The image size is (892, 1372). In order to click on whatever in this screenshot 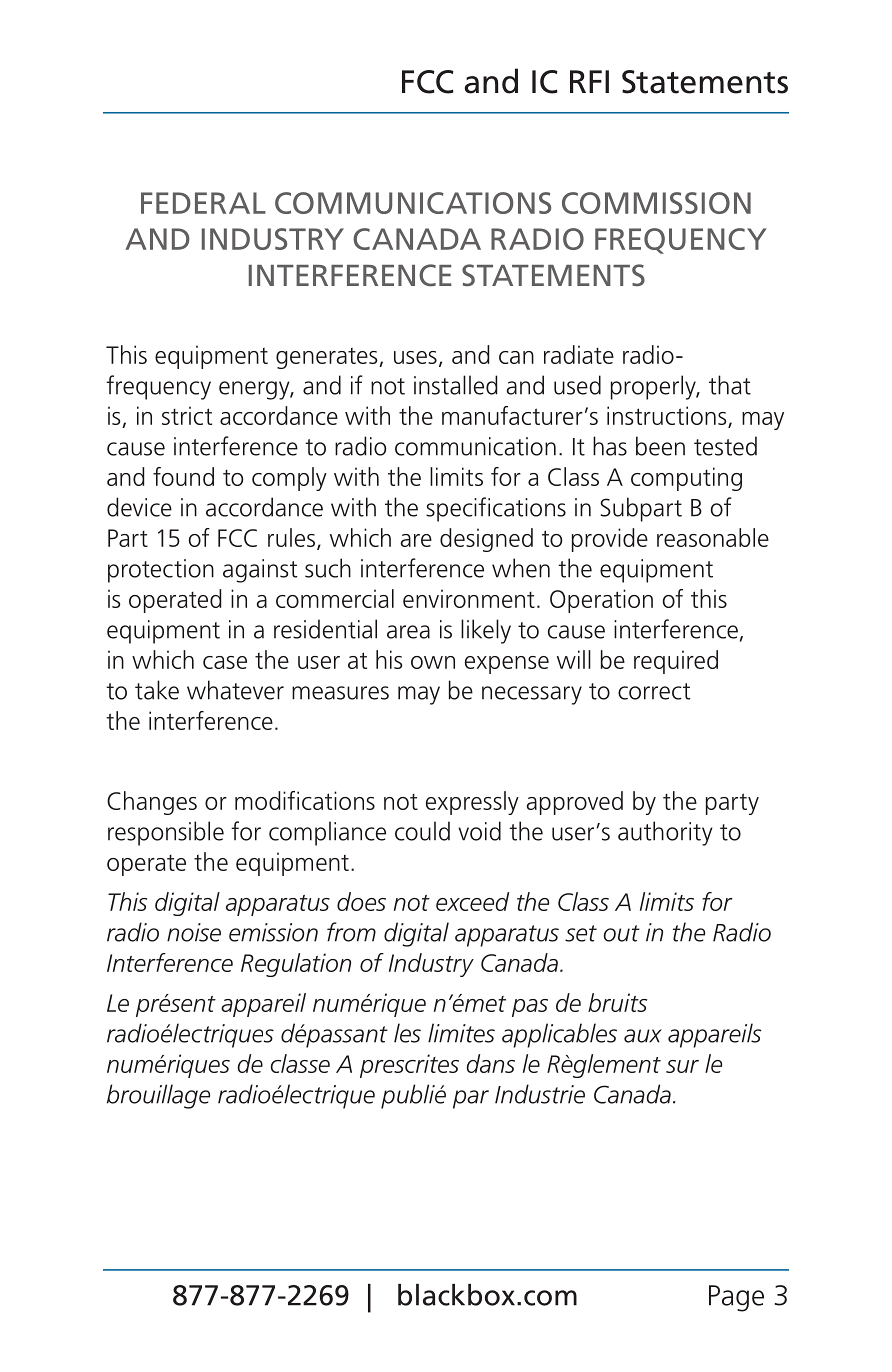, I will do `click(235, 690)`.
